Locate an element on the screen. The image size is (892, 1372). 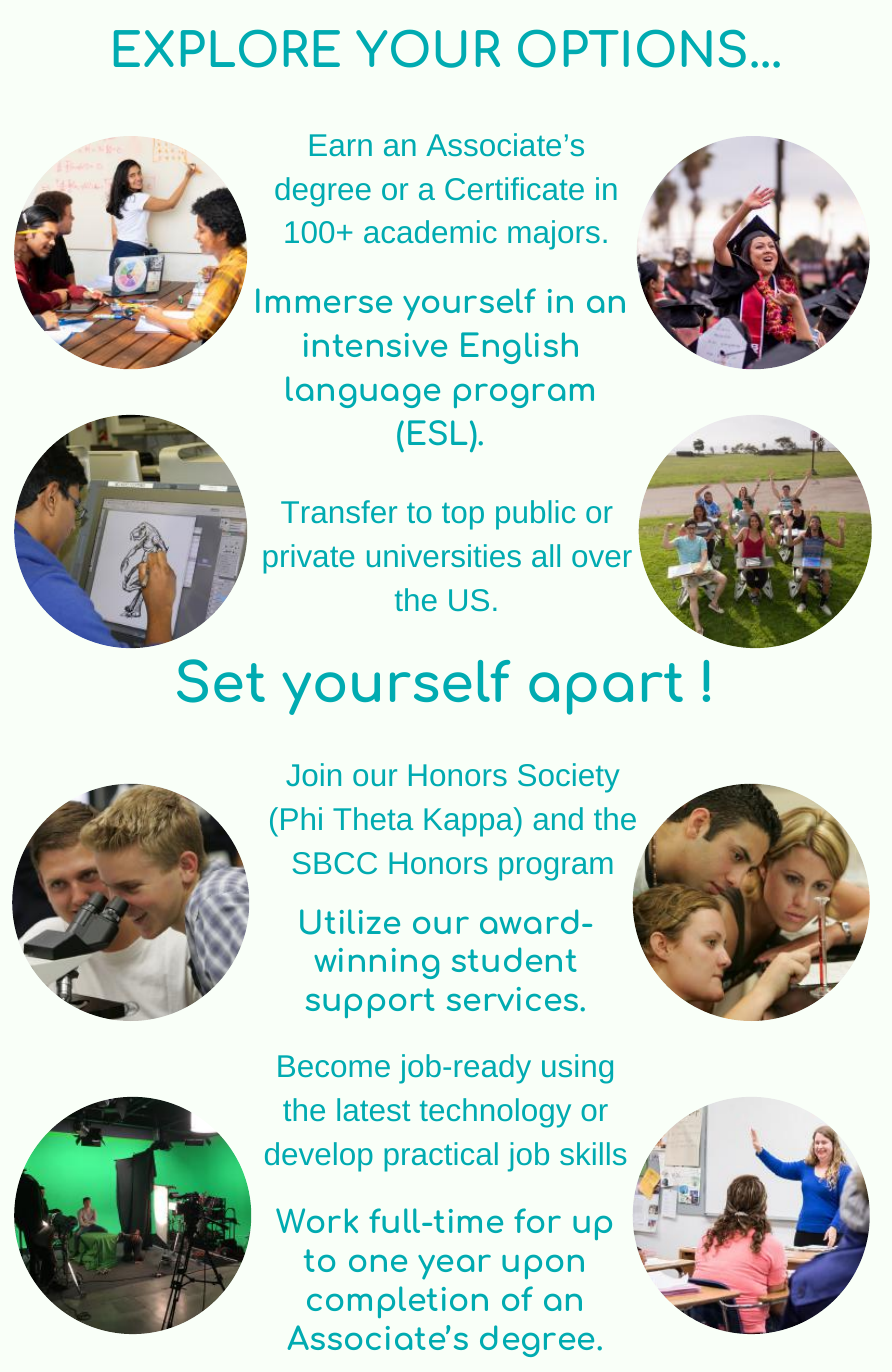
intensive is located at coordinates (375, 345).
